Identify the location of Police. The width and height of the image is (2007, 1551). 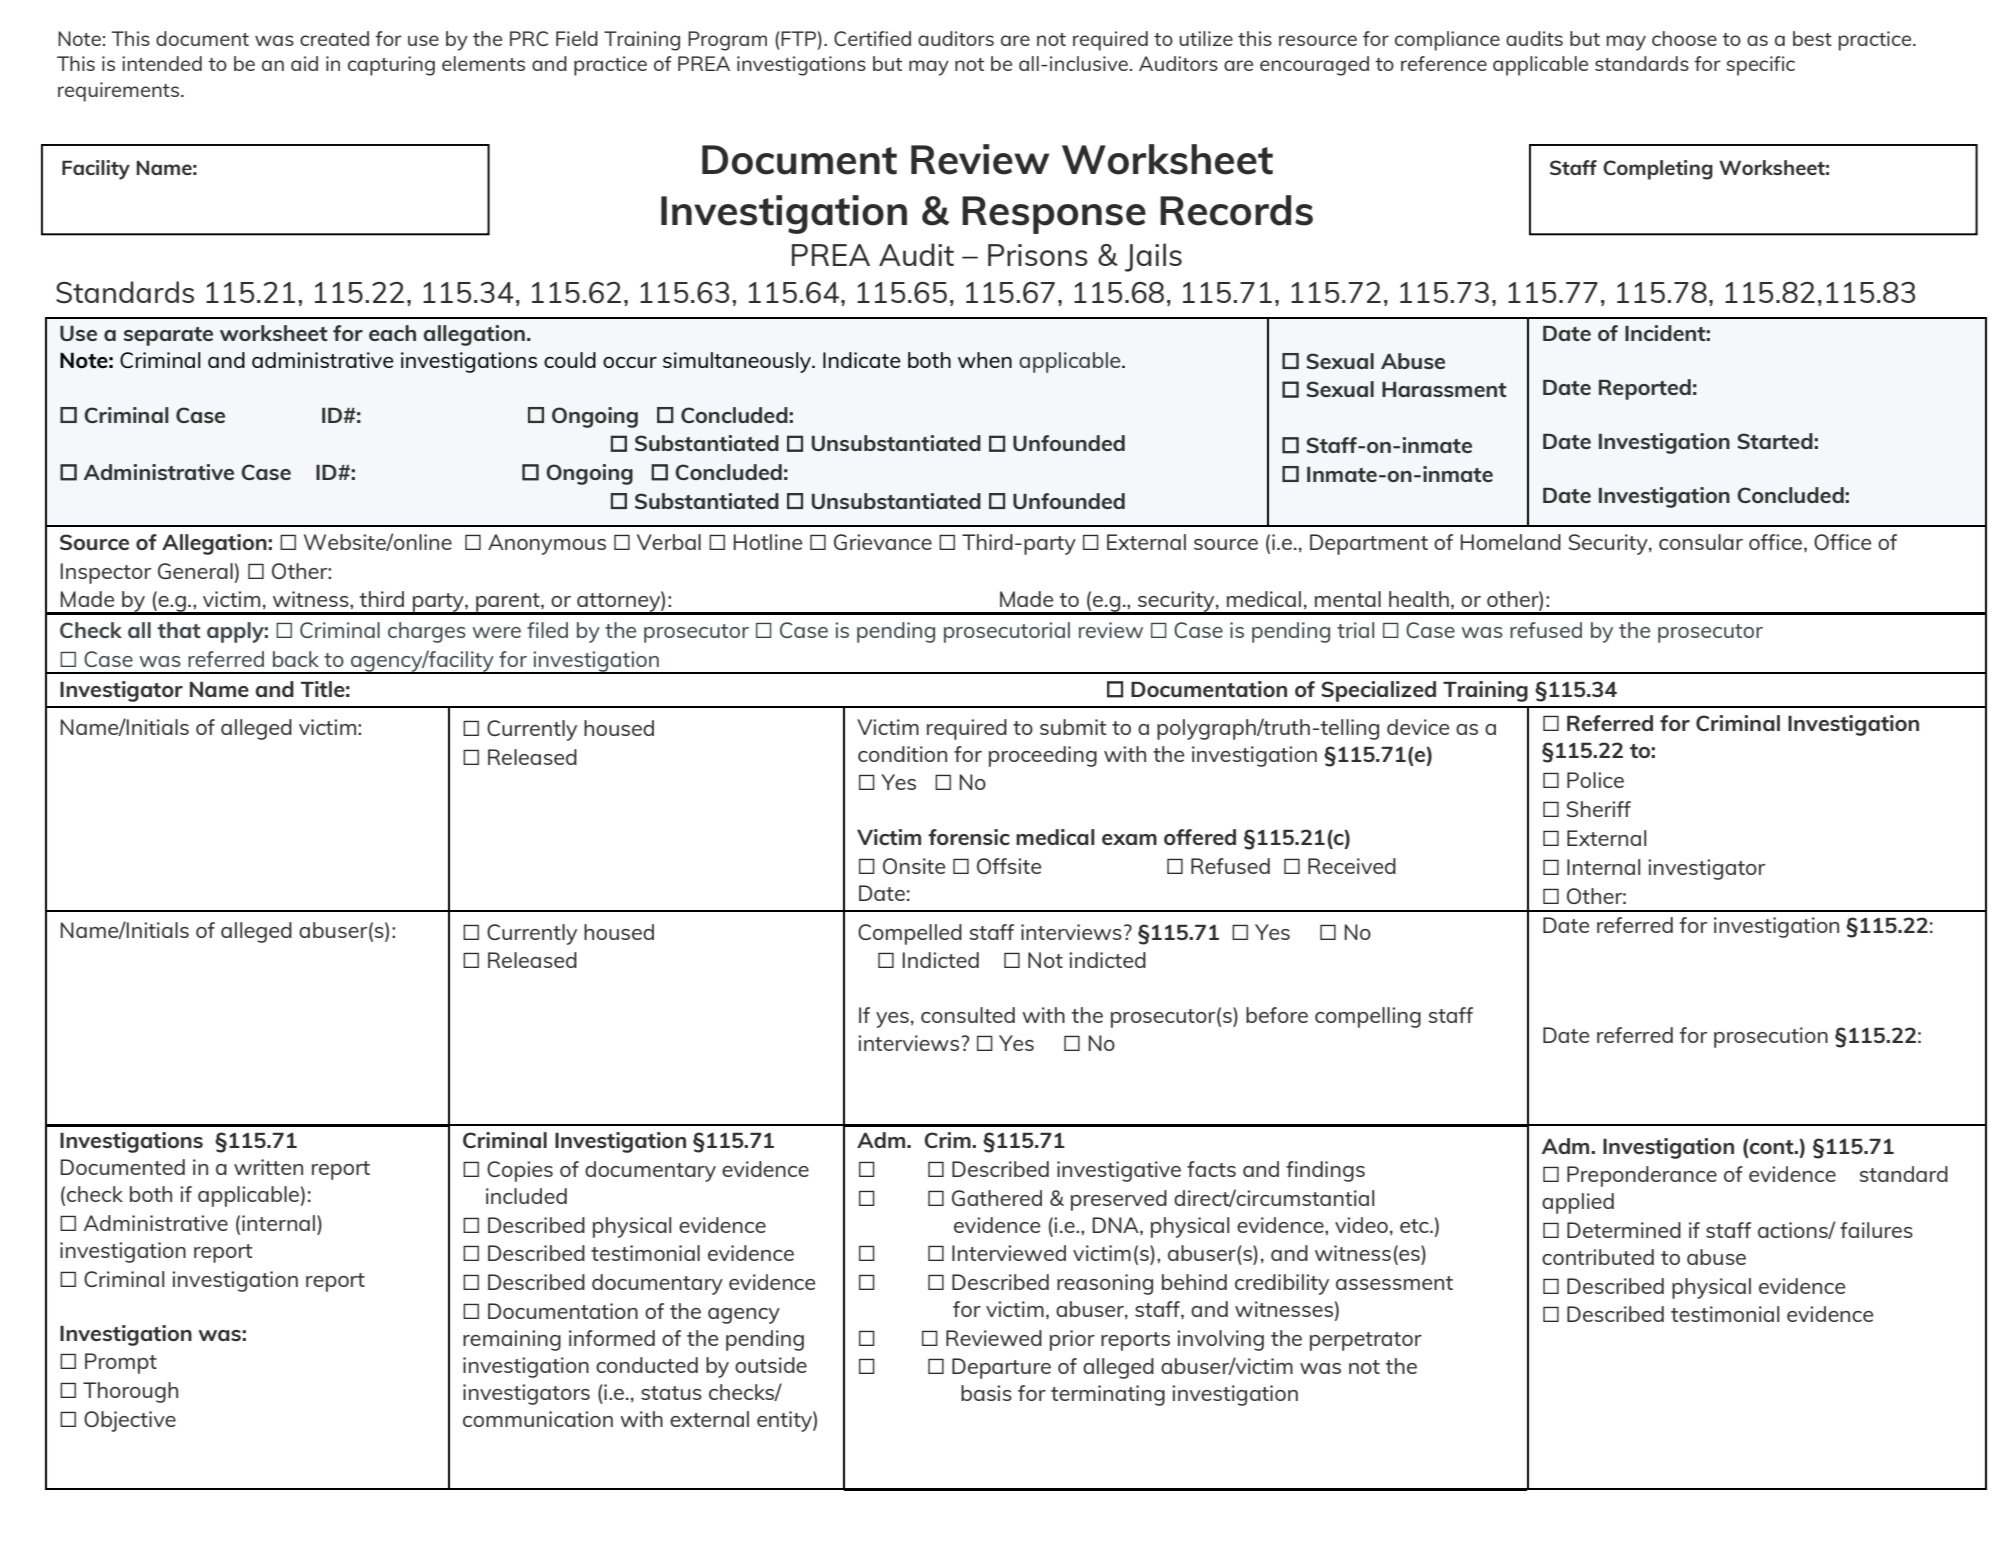
(1595, 780).
